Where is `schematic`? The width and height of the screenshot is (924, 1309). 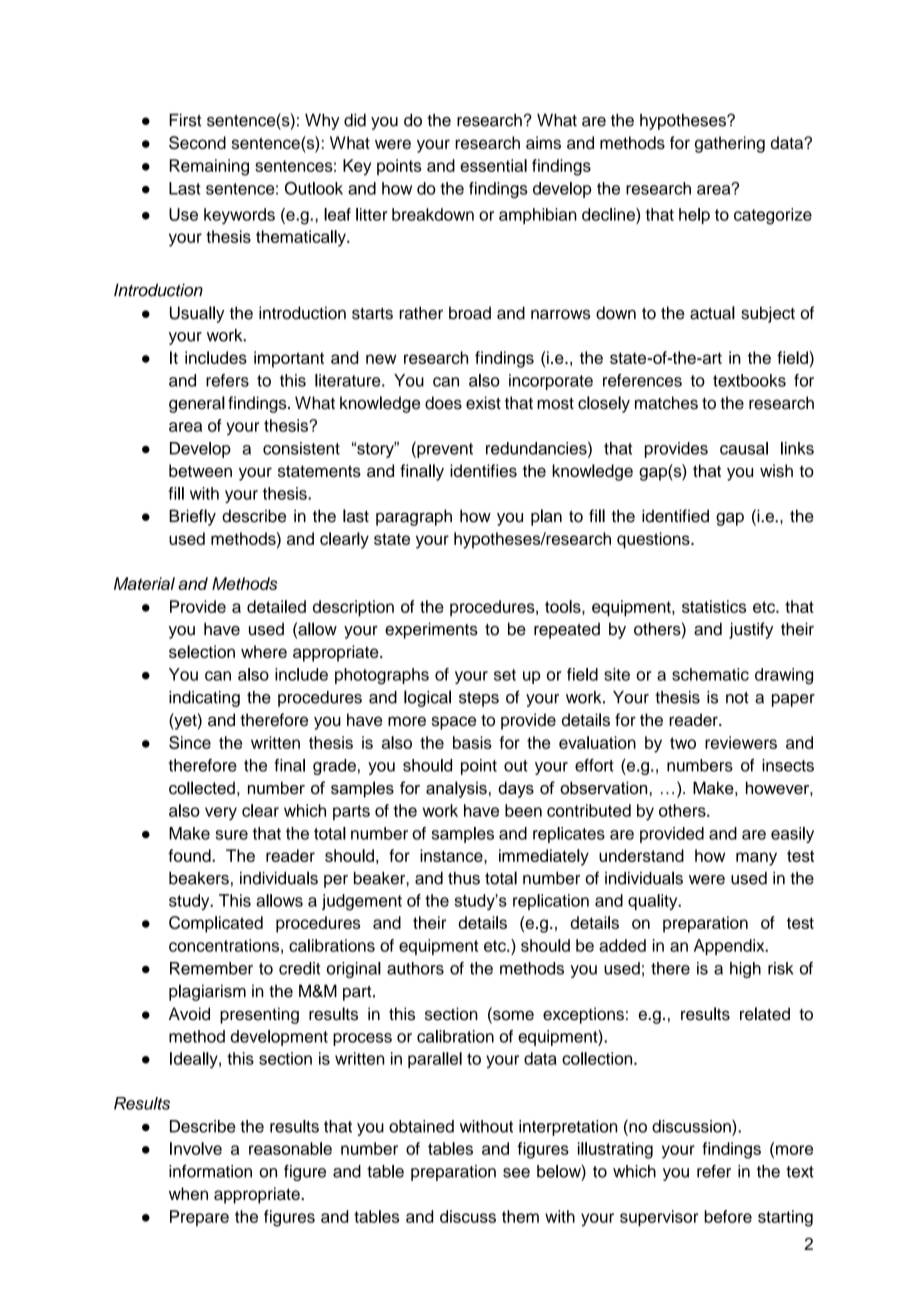
schematic is located at coordinates (710, 674).
